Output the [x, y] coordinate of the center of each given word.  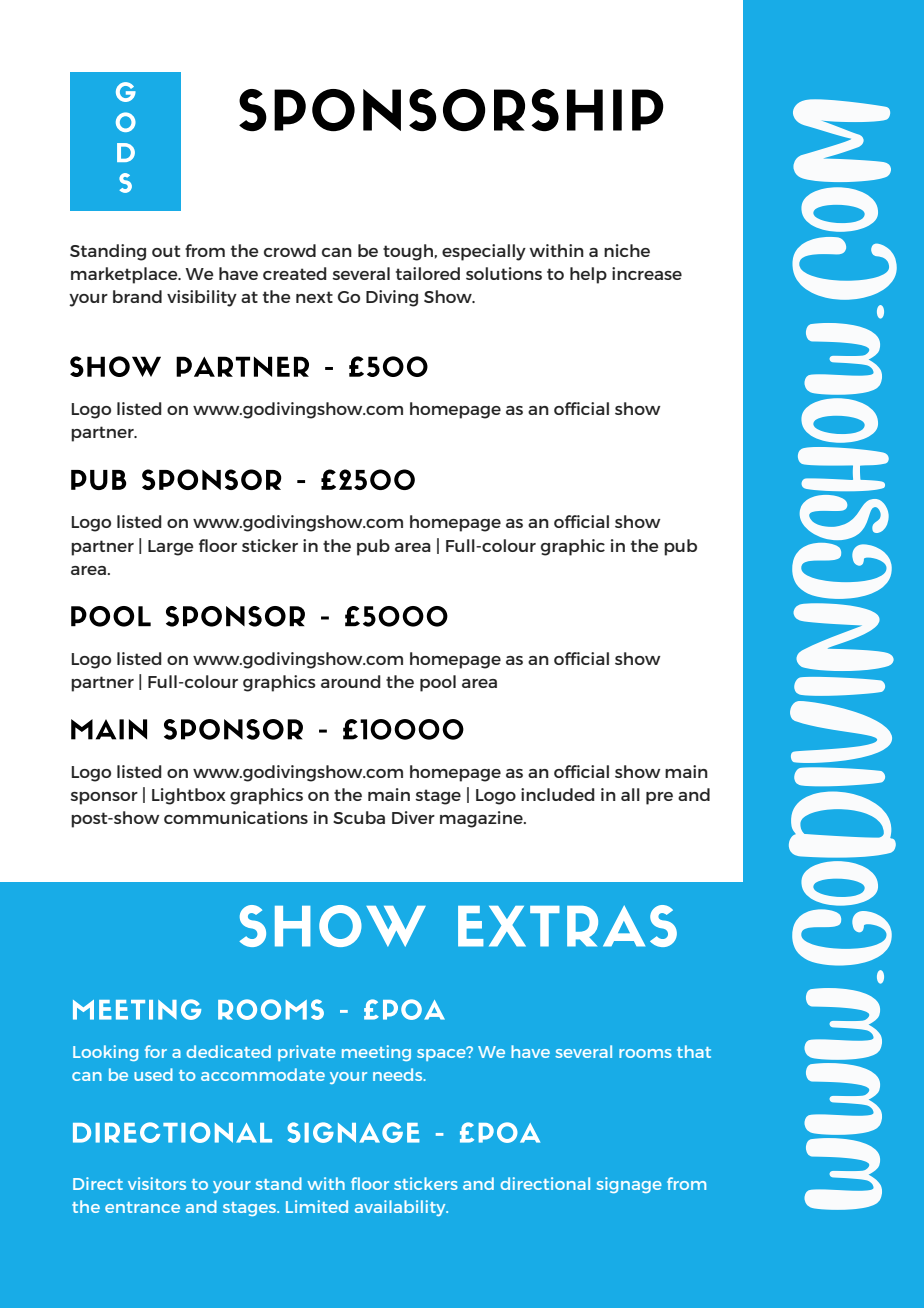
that [694, 1051]
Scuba [359, 817]
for [156, 1051]
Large [171, 548]
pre [659, 798]
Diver [413, 817]
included [558, 794]
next [314, 297]
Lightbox [189, 796]
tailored [428, 273]
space [442, 1054]
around [351, 681]
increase [647, 273]
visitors [157, 1183]
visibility [202, 298]
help [588, 275]
